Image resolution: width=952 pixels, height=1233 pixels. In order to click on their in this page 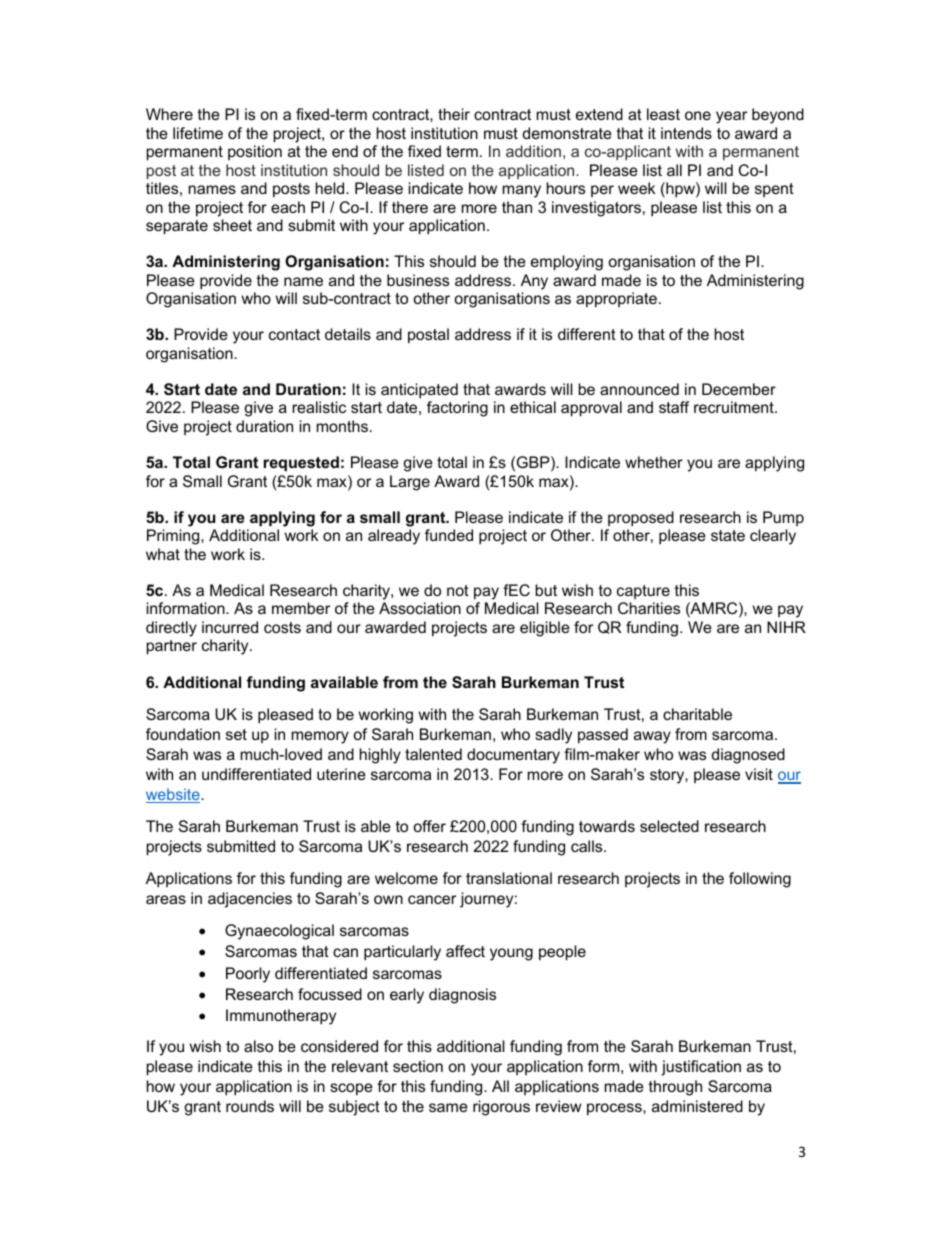, I will do `click(454, 114)`.
